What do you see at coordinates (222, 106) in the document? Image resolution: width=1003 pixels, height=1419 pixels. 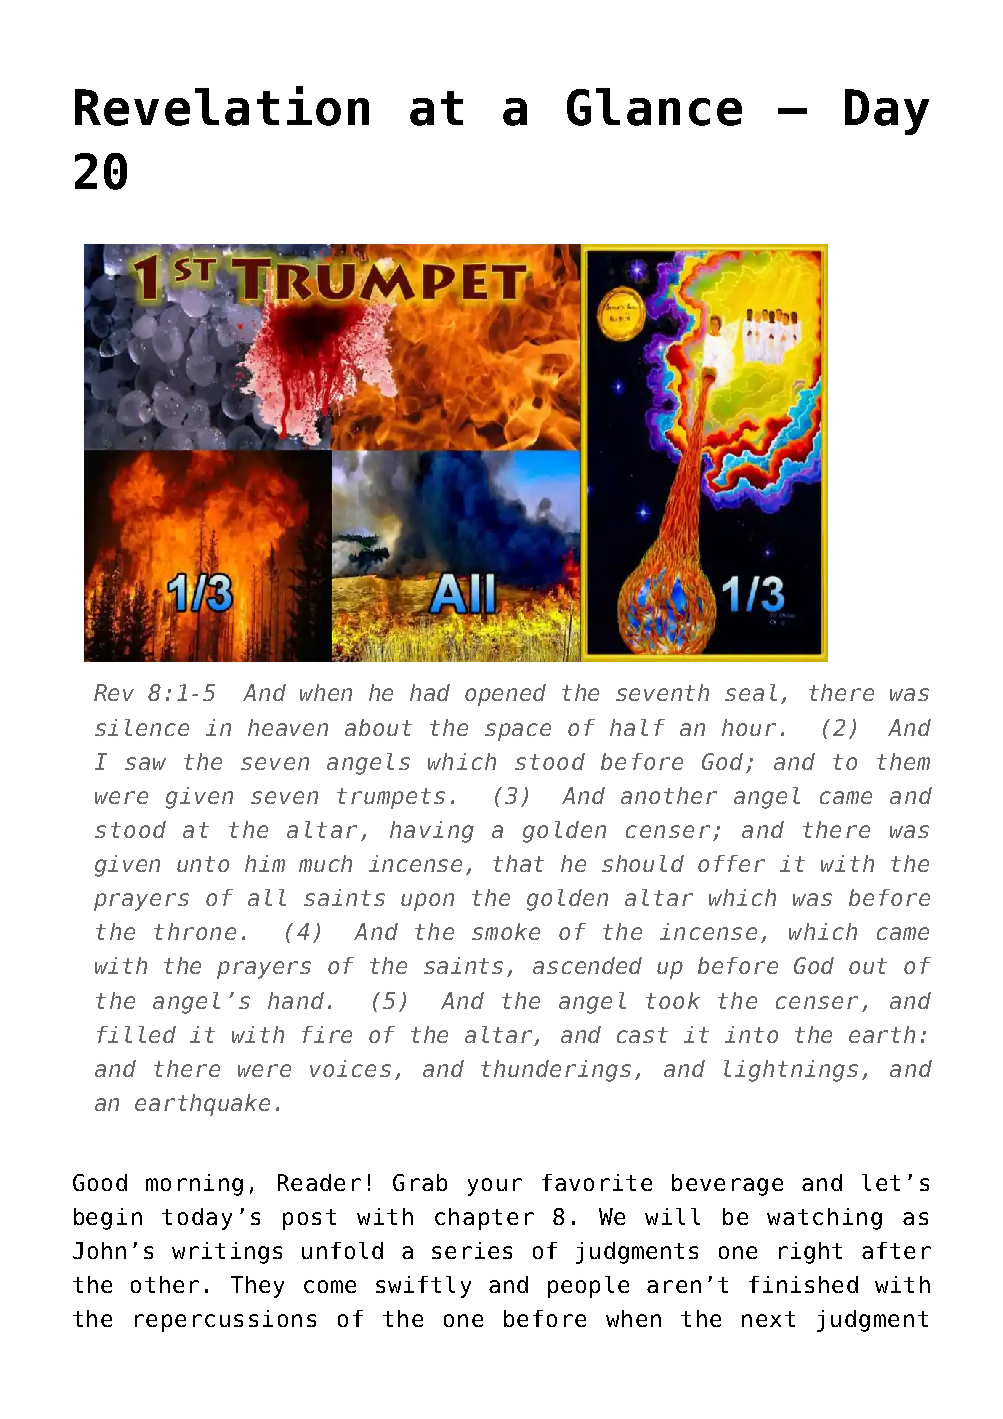 I see `Revelation` at bounding box center [222, 106].
